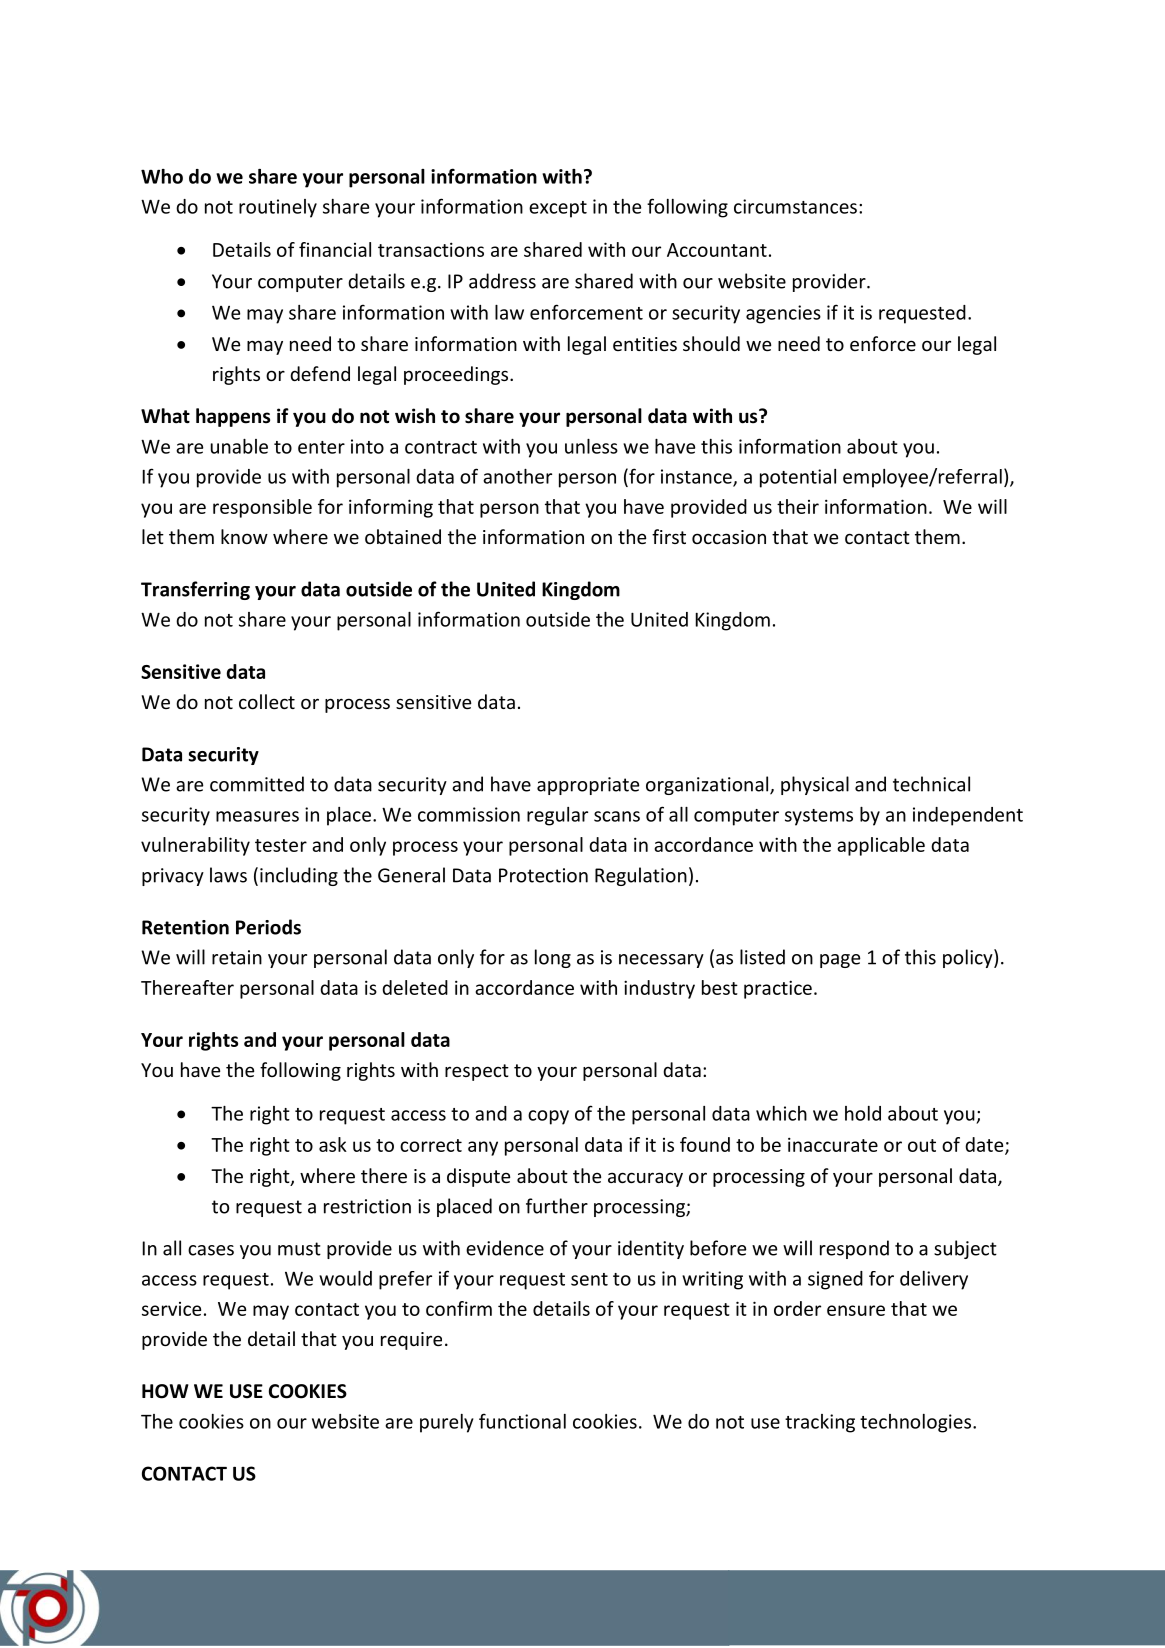  What do you see at coordinates (669, 536) in the image?
I see `first` at bounding box center [669, 536].
